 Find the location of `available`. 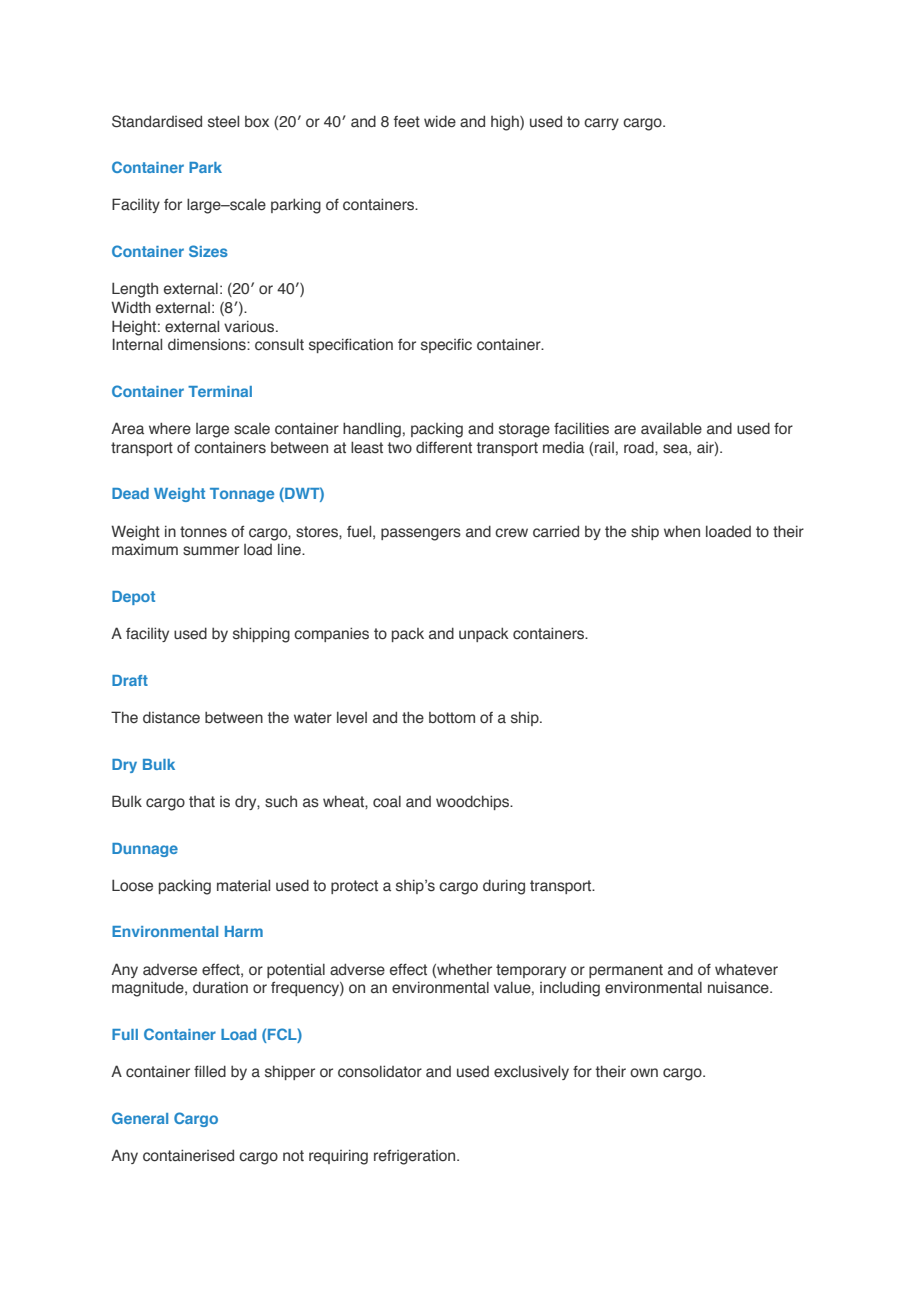

available is located at coordinates (671, 428).
